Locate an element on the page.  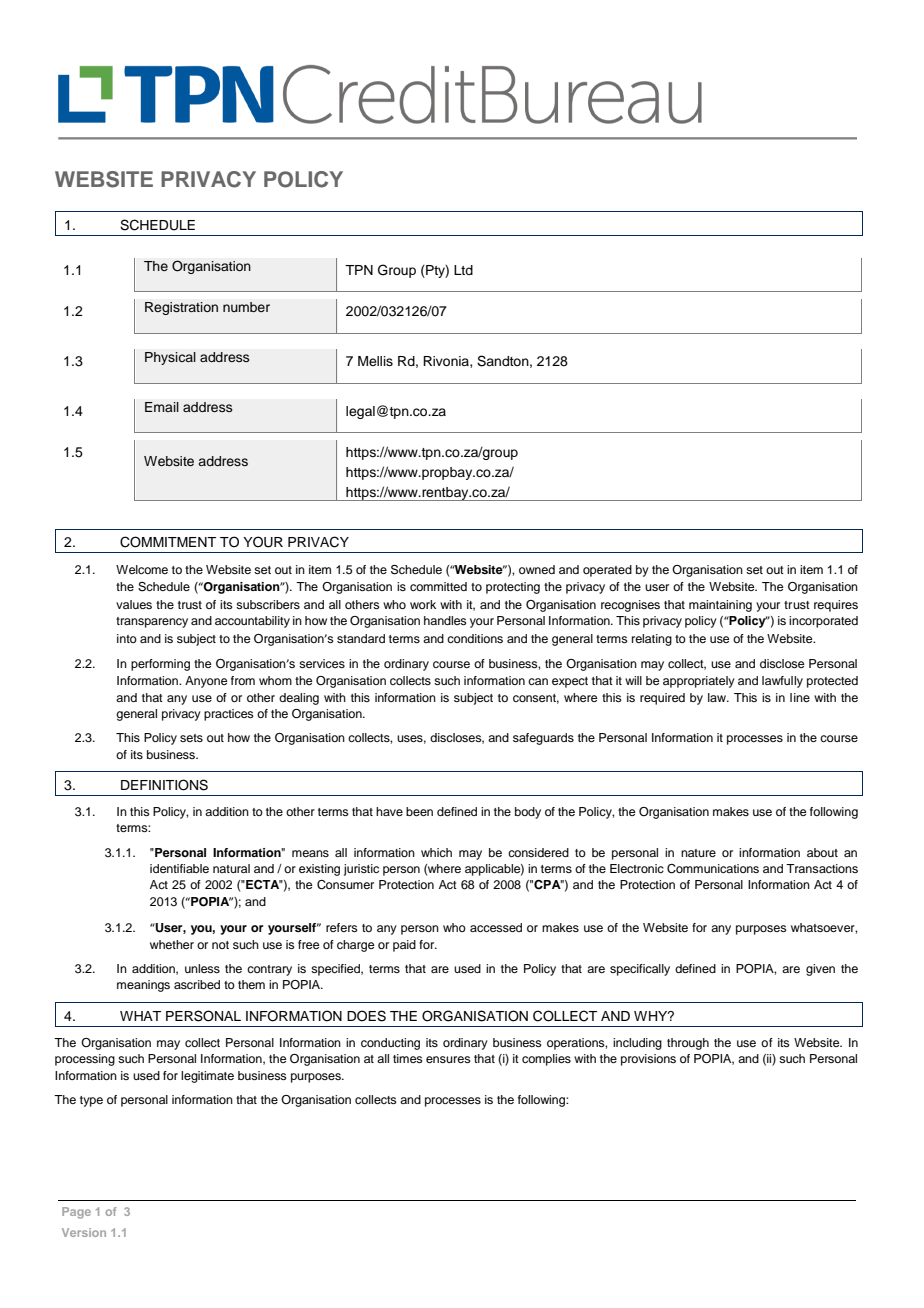
operated is located at coordinates (607, 571).
